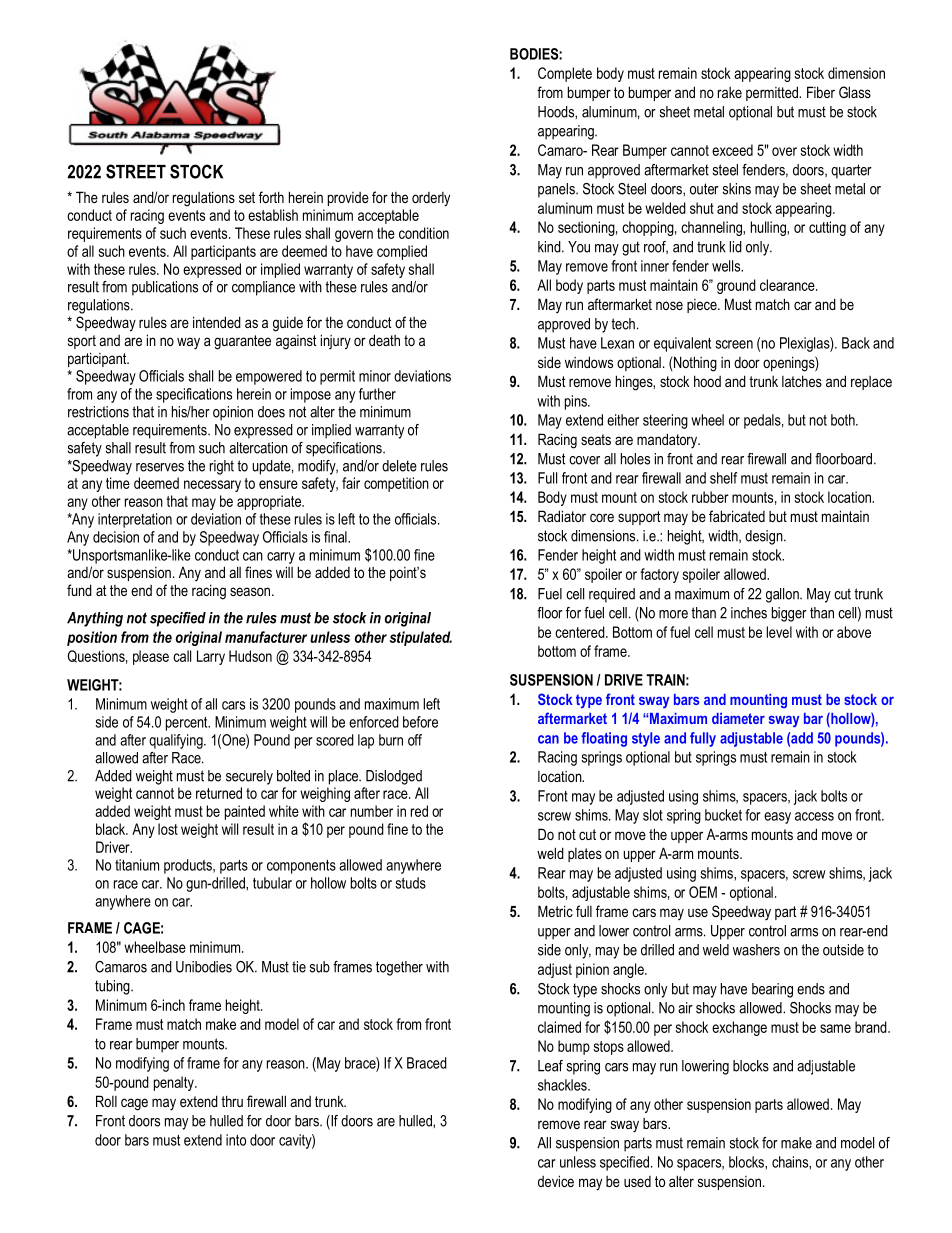  Describe the element at coordinates (236, 1140) in the page. I see `into` at that location.
